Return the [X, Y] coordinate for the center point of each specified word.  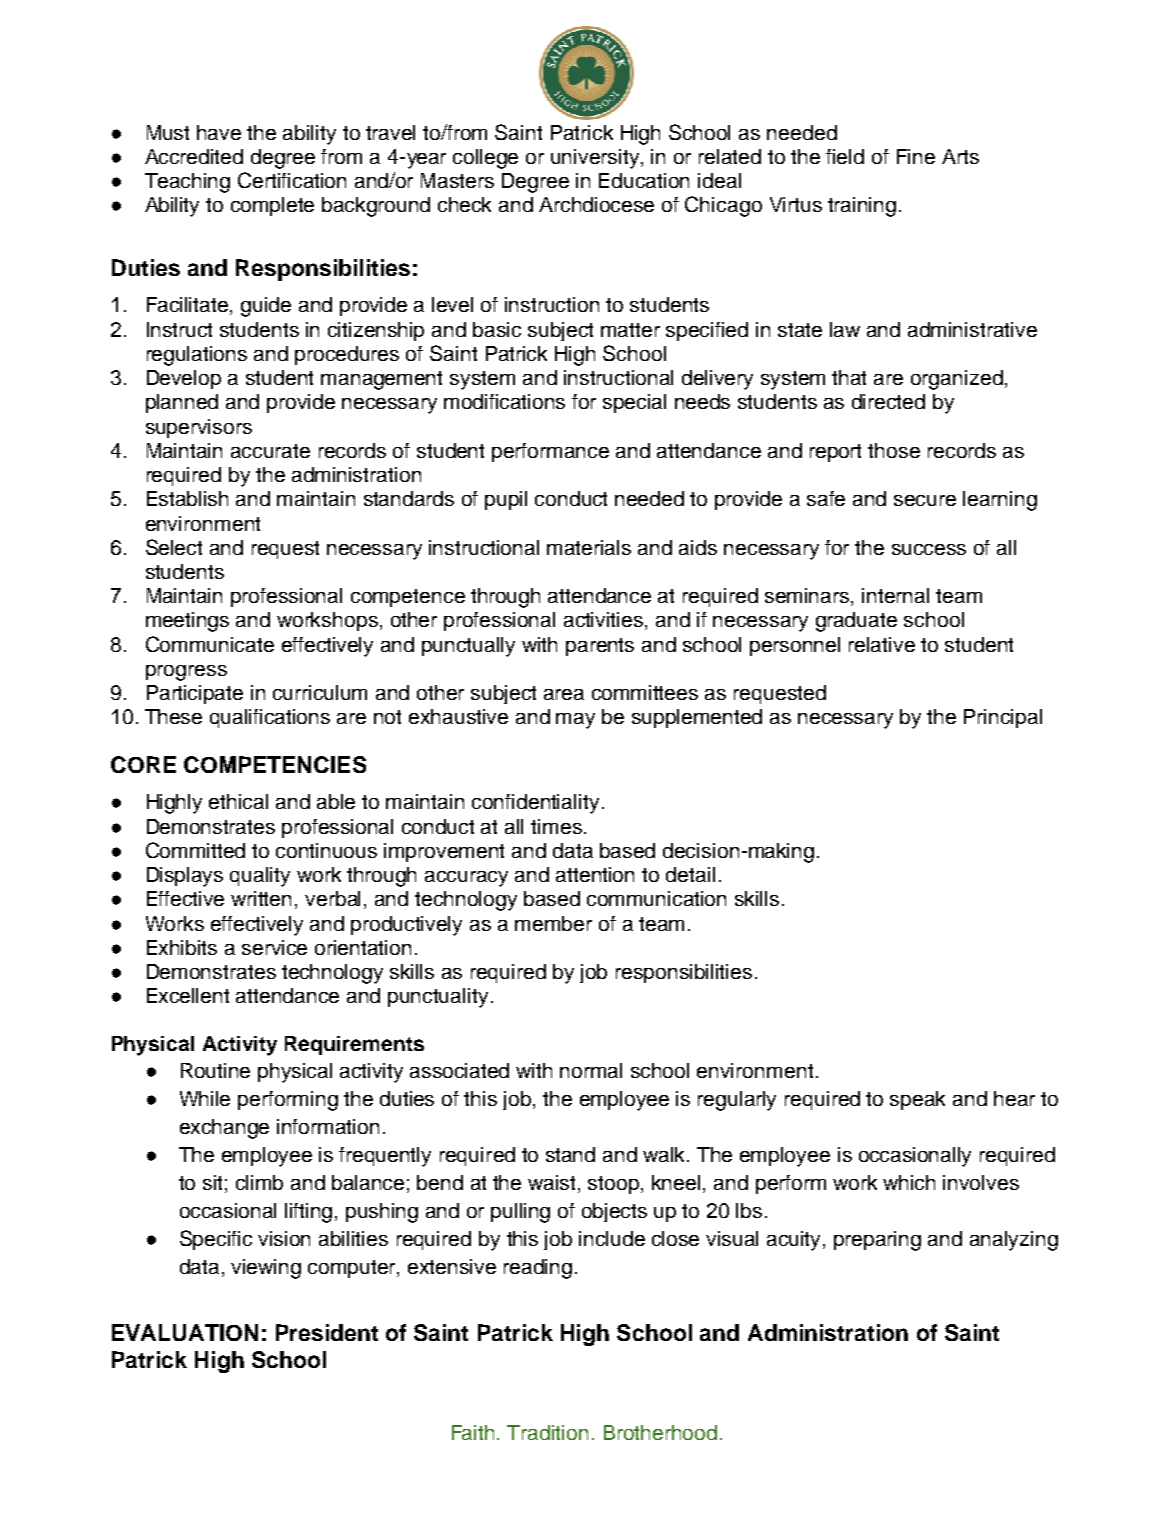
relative [882, 644]
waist [553, 1184]
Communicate [210, 644]
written [261, 898]
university [596, 159]
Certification [292, 180]
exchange [224, 1129]
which [909, 1182]
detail [690, 874]
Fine [916, 156]
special [634, 403]
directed [888, 401]
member [553, 923]
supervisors [199, 428]
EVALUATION [185, 1332]
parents [600, 647]
